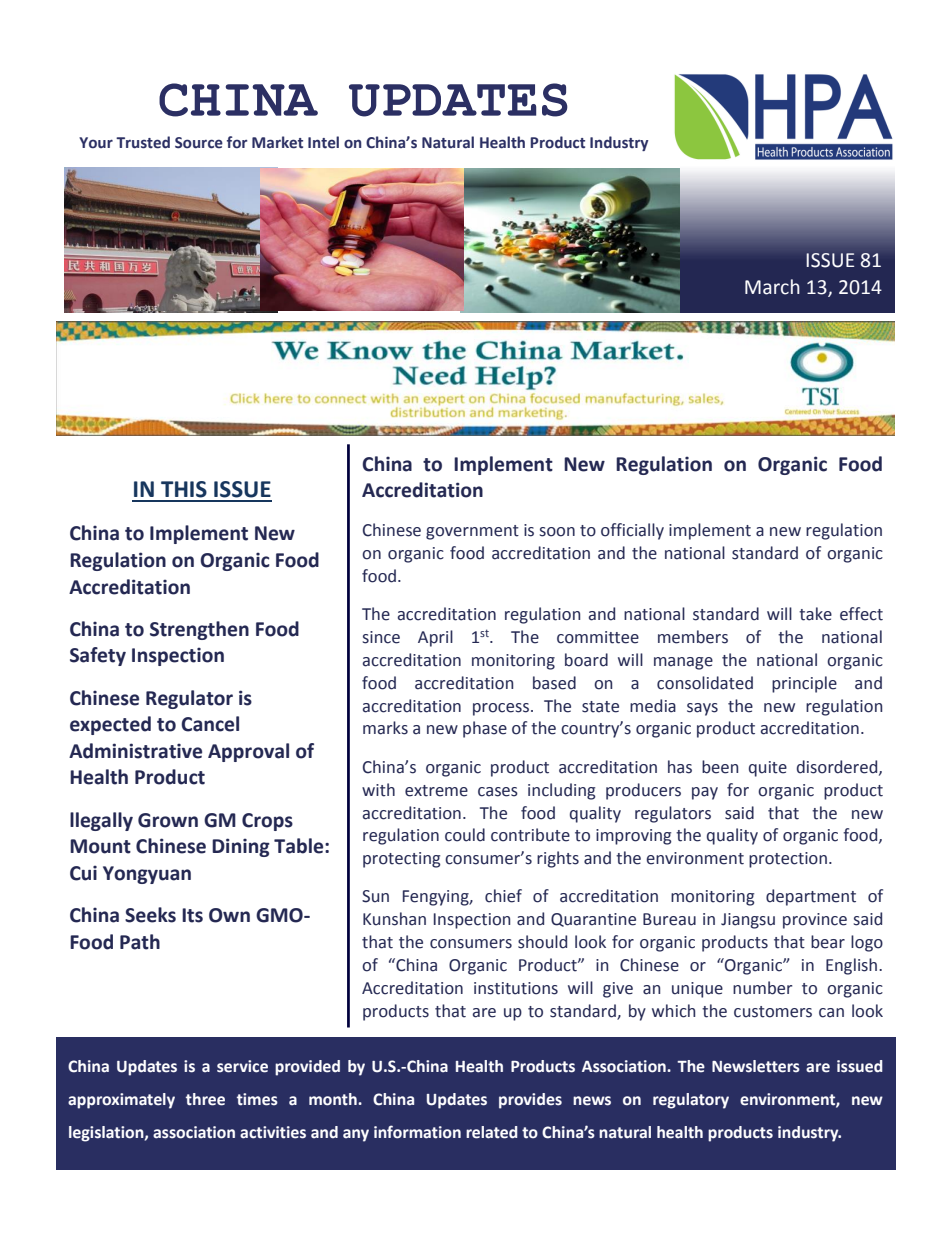  I want to click on officially, so click(632, 531).
